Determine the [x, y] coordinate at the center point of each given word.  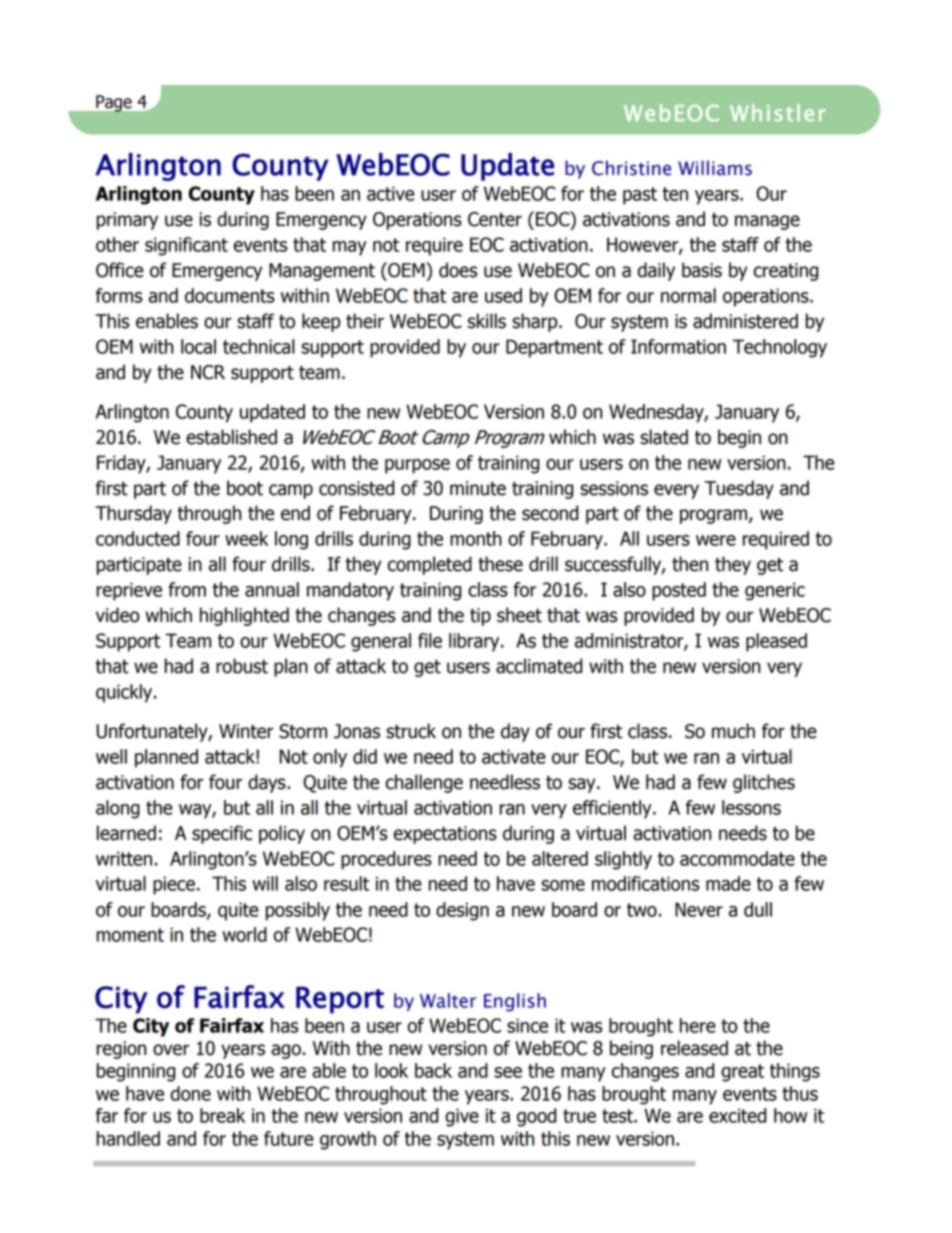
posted [679, 591]
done [191, 1093]
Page [114, 103]
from [187, 589]
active [391, 193]
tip [480, 617]
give [462, 1117]
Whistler [778, 113]
